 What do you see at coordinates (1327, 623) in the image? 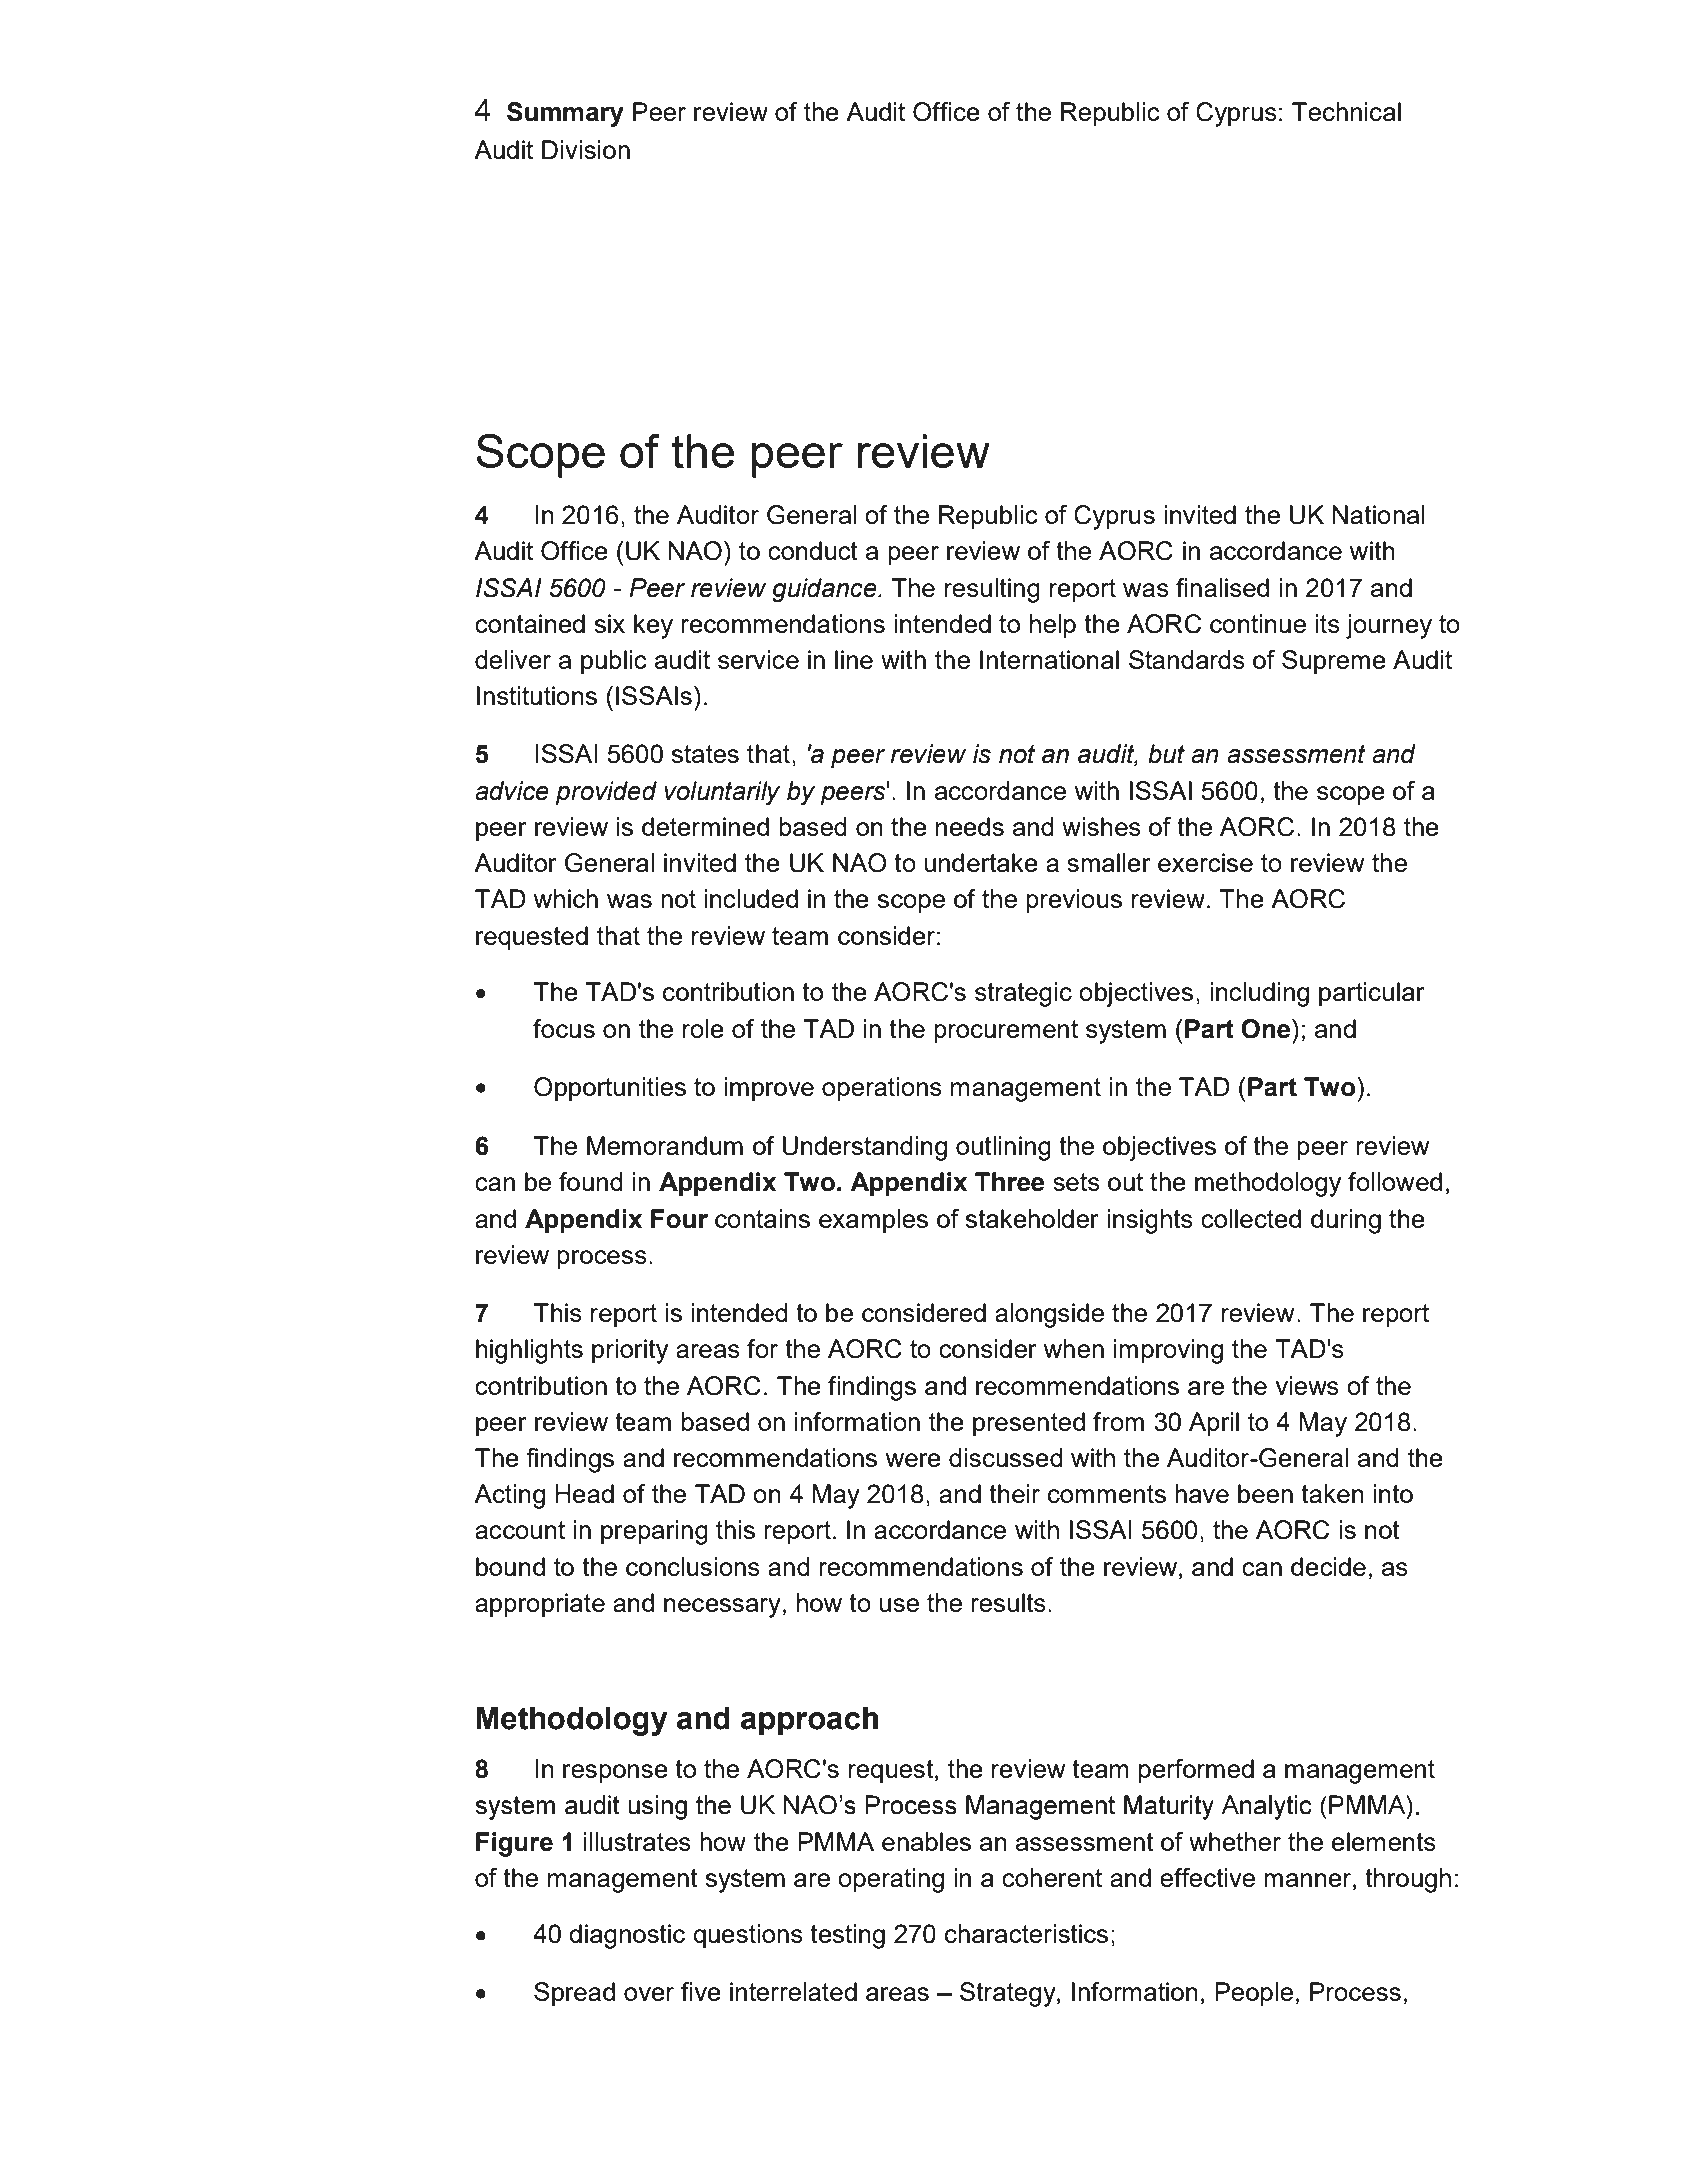
I see `its` at bounding box center [1327, 623].
